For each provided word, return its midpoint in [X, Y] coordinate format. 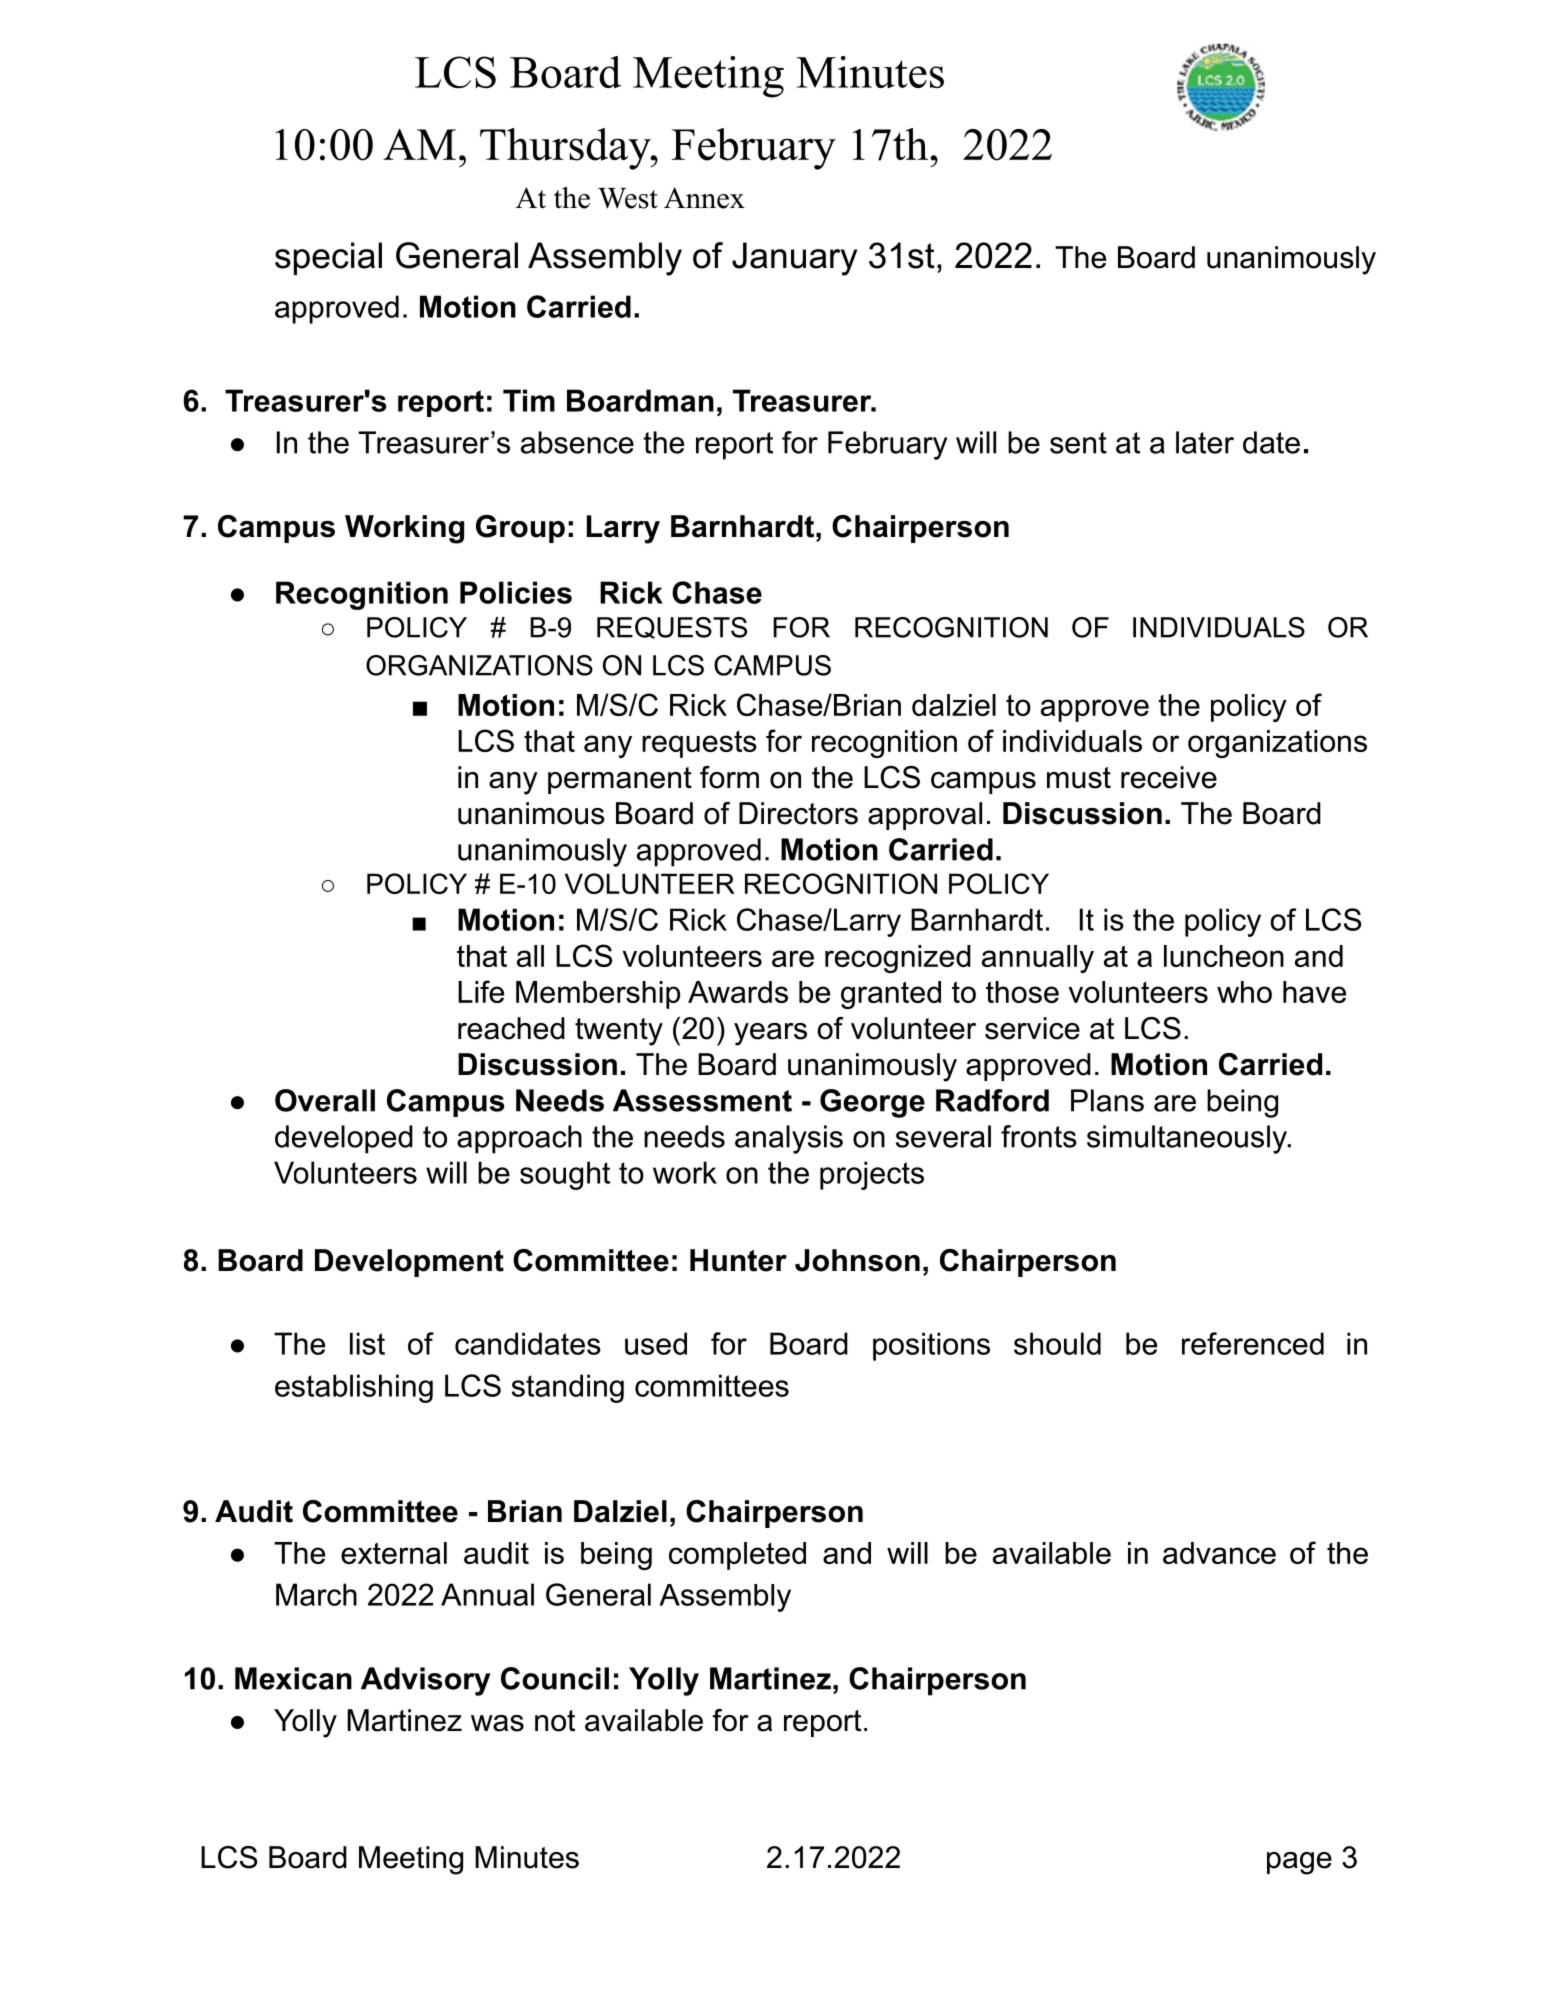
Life [481, 991]
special [328, 258]
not [555, 1721]
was [497, 1723]
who [1244, 992]
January [794, 259]
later [1205, 442]
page [1299, 1863]
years [770, 1034]
